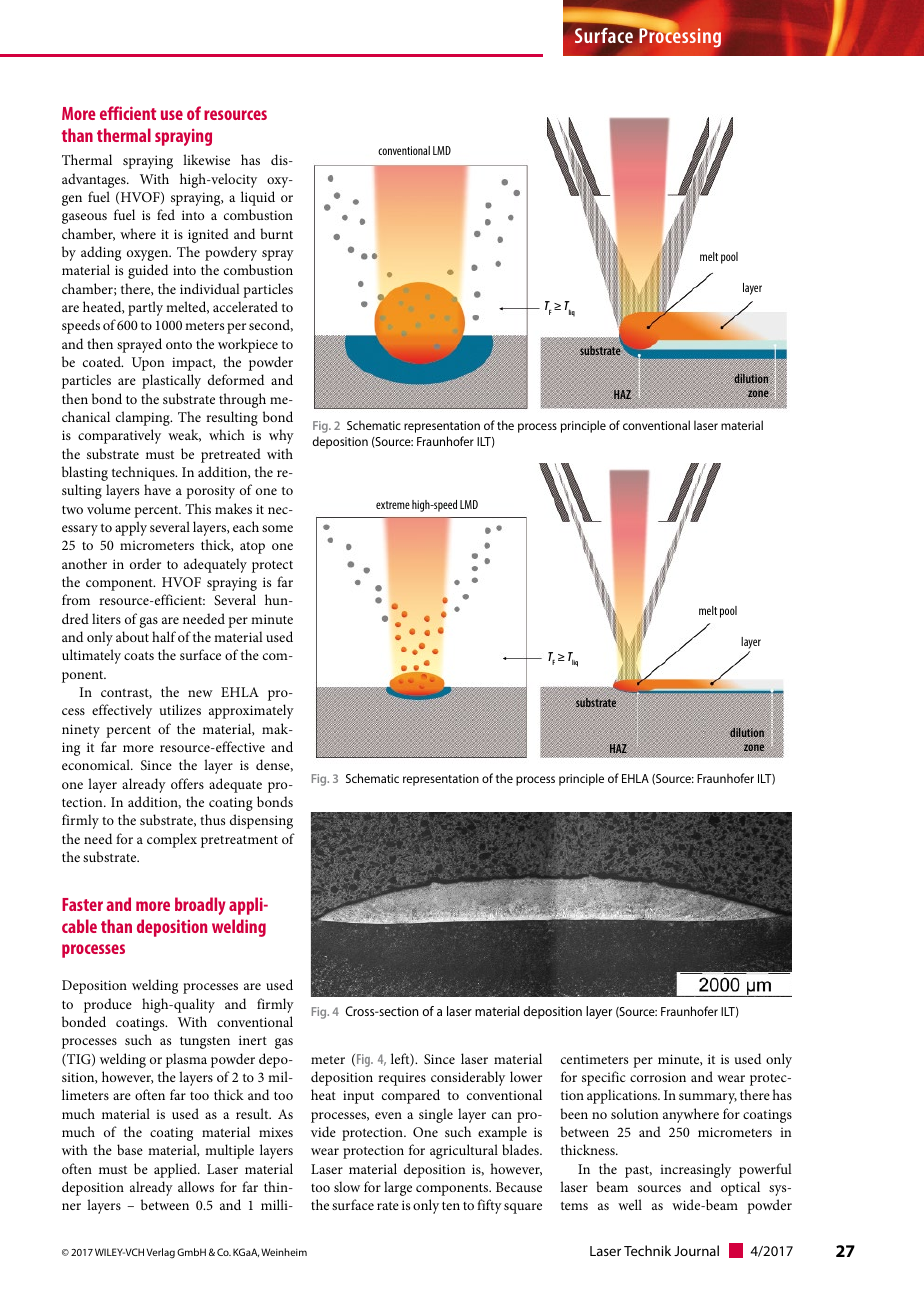 The image size is (924, 1308). What do you see at coordinates (398, 1188) in the page?
I see `large` at bounding box center [398, 1188].
